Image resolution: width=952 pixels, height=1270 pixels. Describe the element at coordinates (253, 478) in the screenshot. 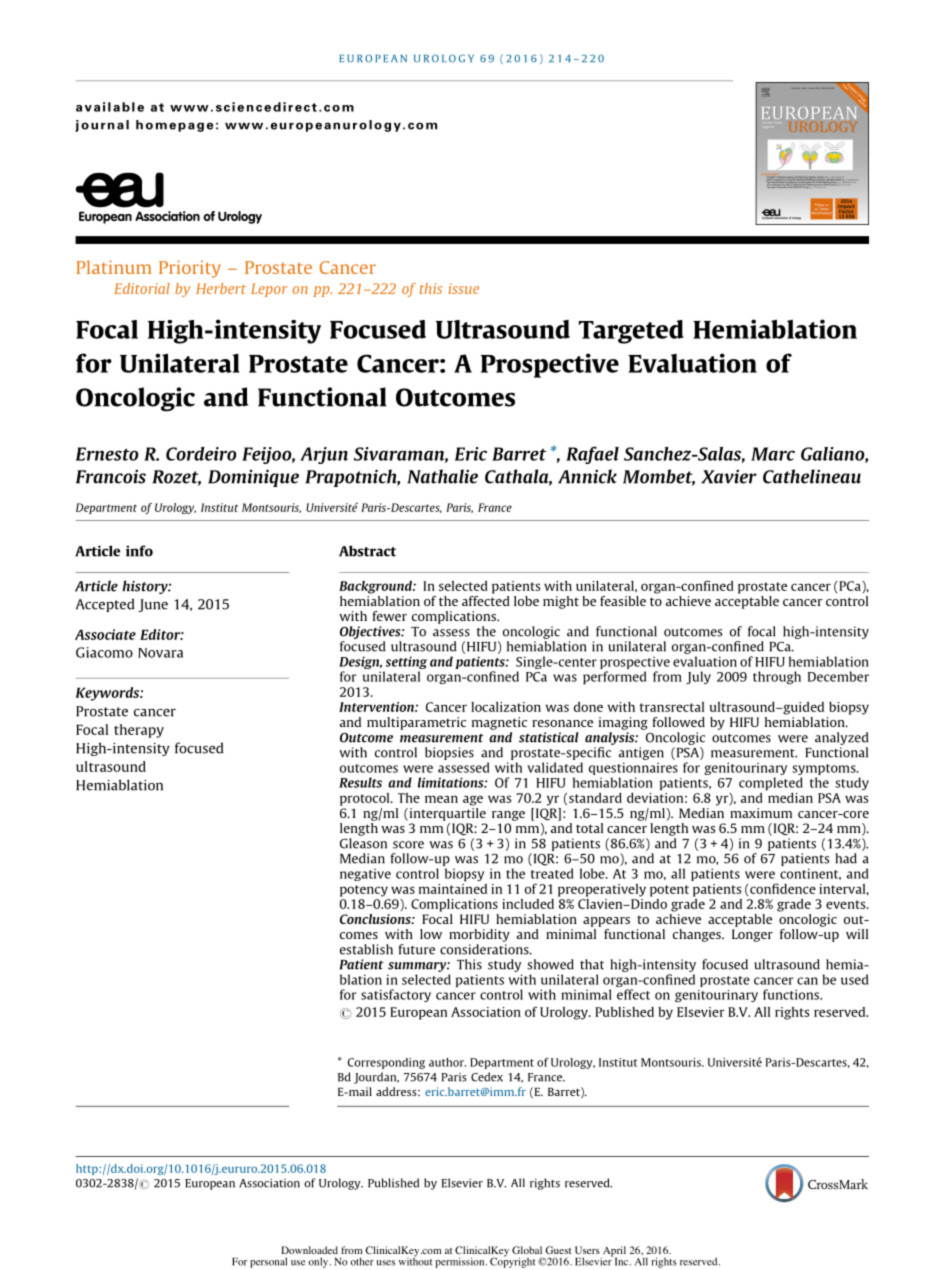

I see `Dominique` at that location.
